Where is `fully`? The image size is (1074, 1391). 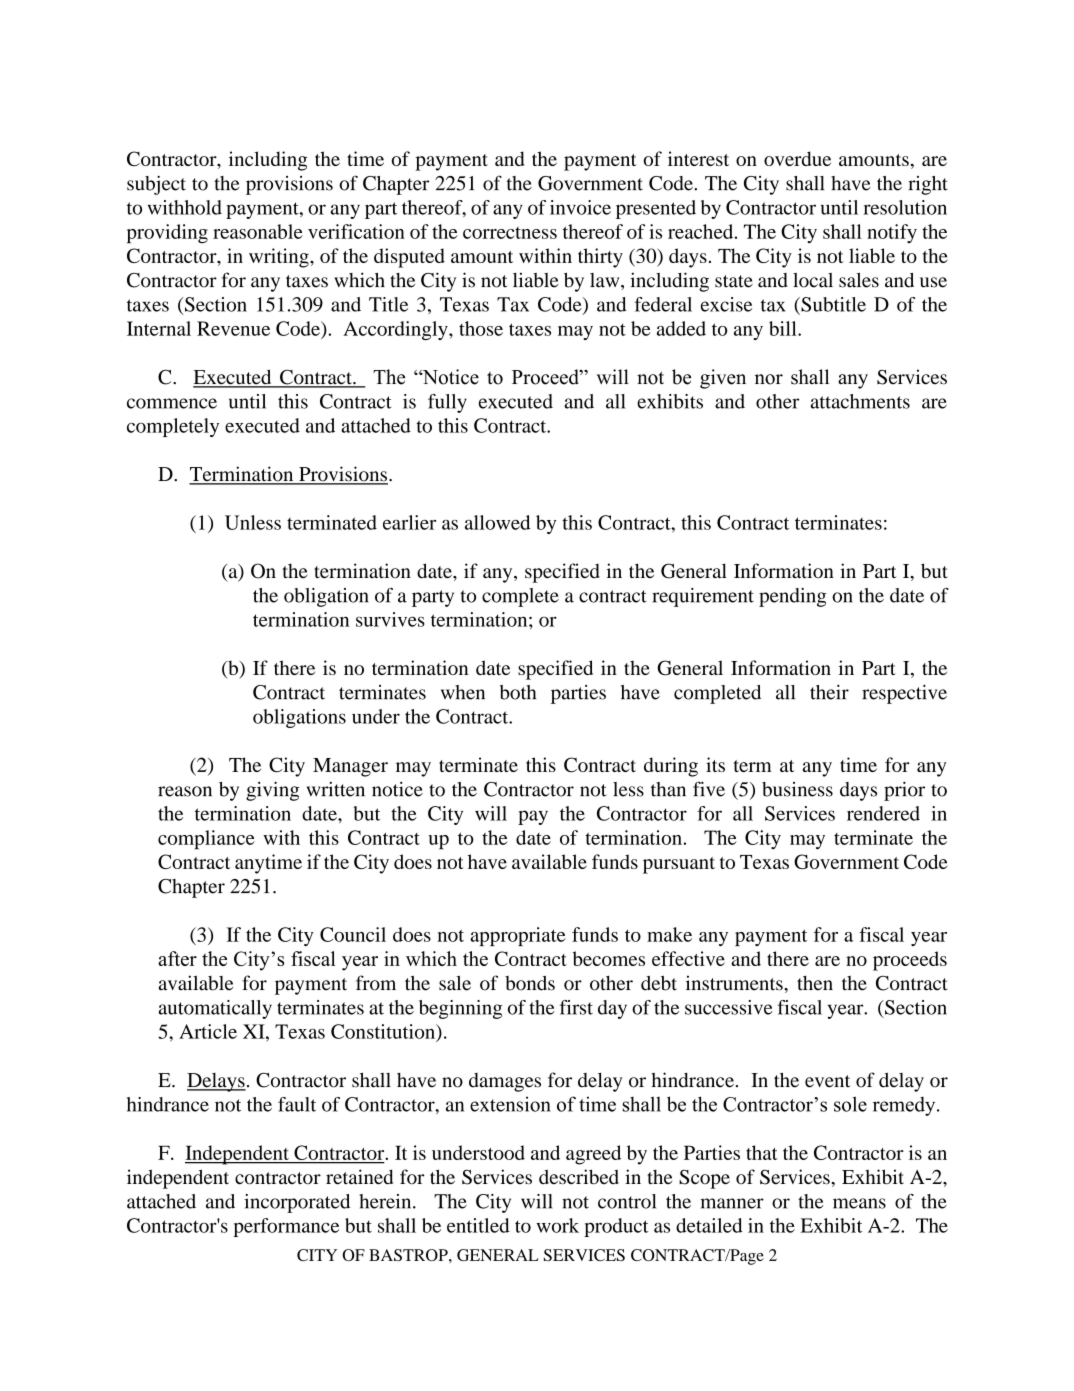
fully is located at coordinates (447, 403).
